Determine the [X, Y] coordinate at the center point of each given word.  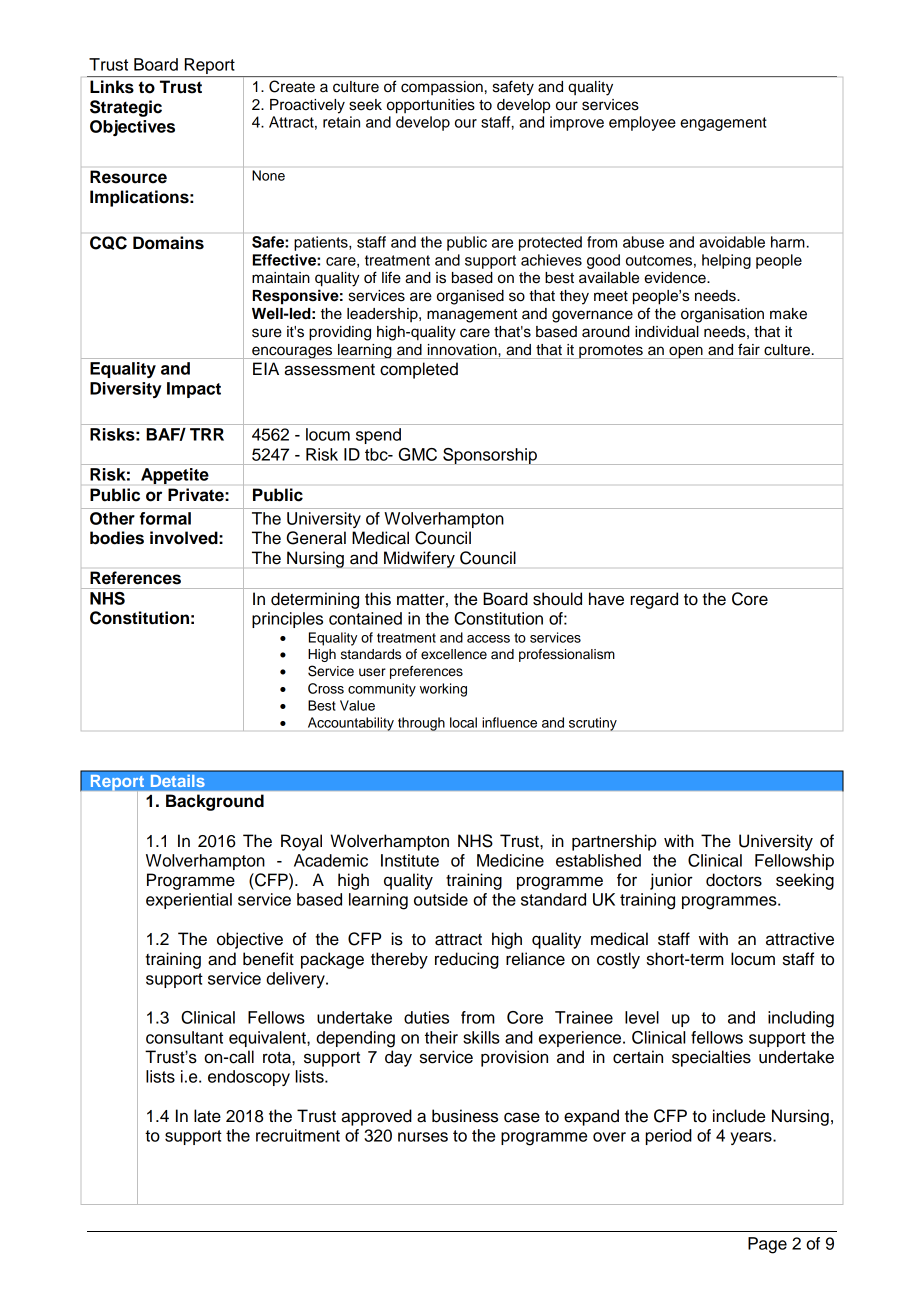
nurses [423, 1137]
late [207, 1116]
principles [287, 620]
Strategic [126, 108]
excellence [454, 654]
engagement [723, 124]
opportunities [431, 106]
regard [654, 600]
